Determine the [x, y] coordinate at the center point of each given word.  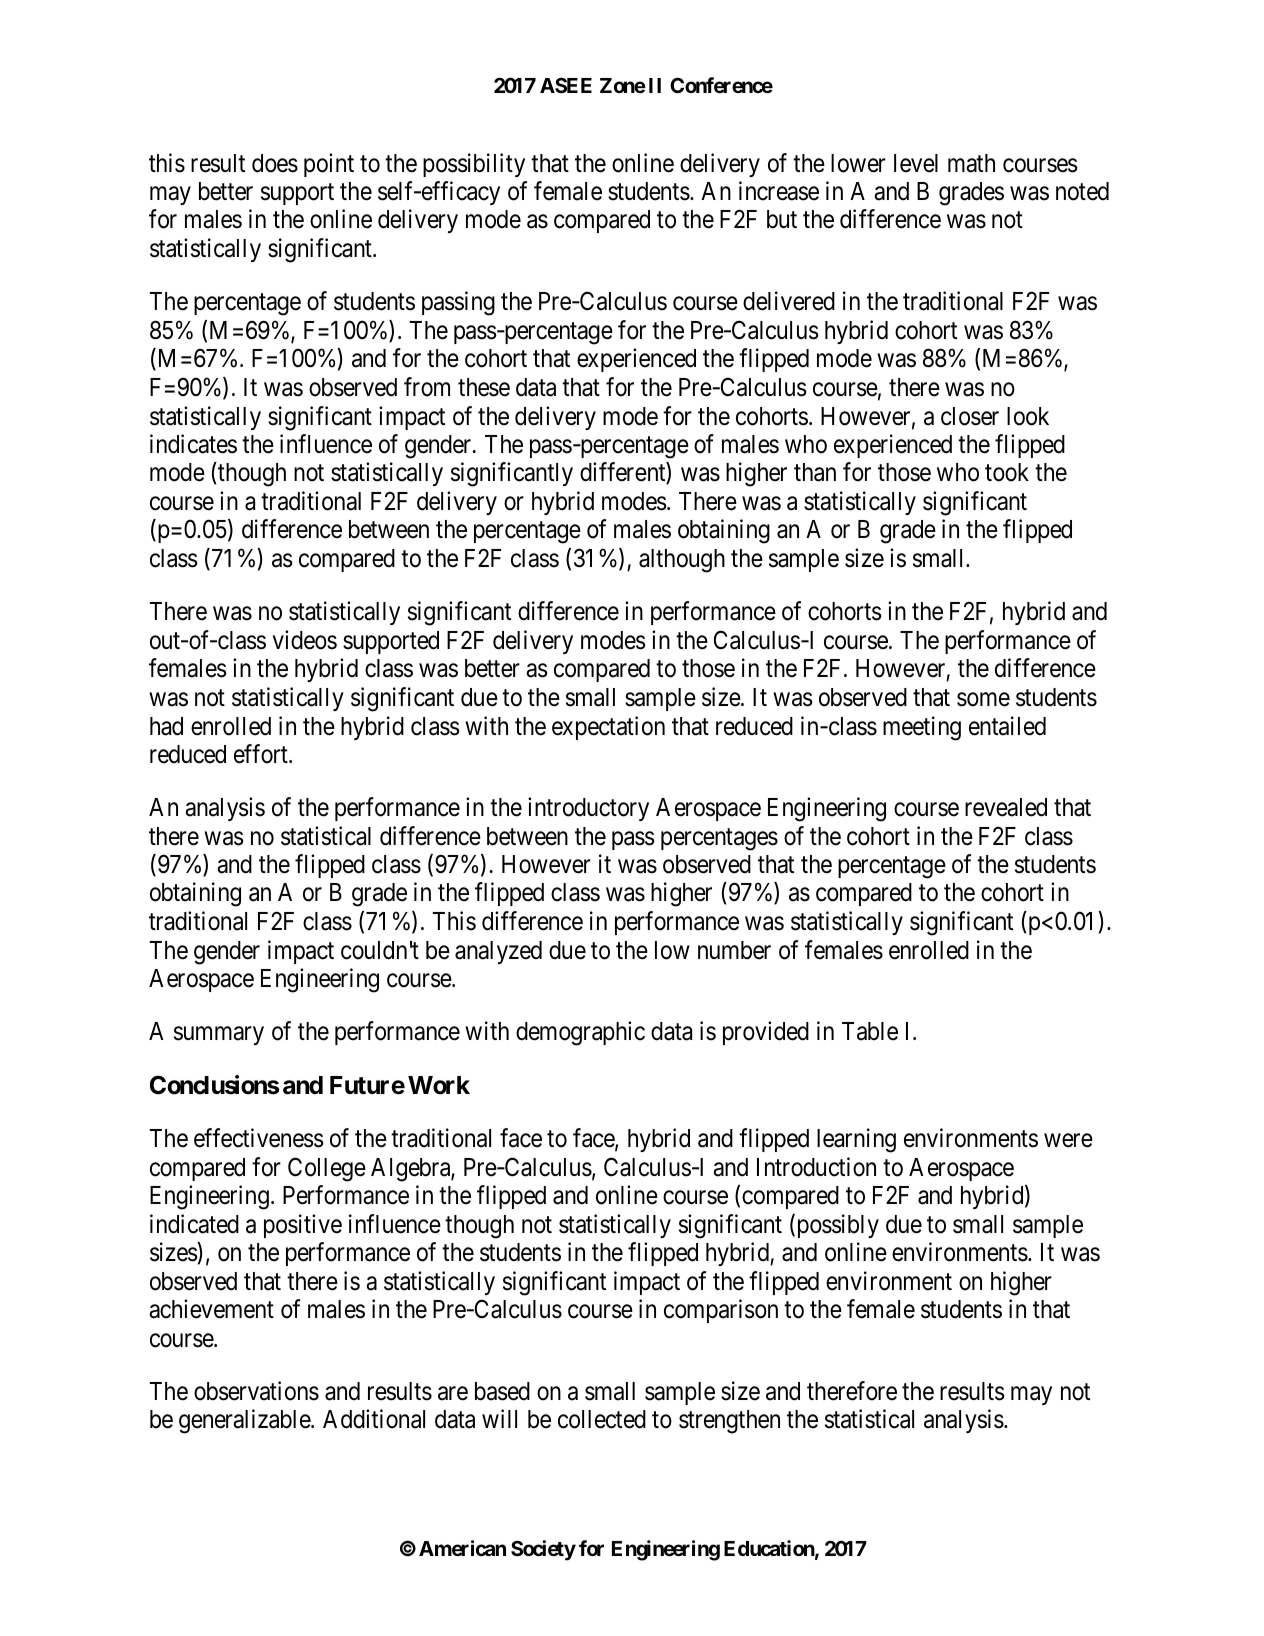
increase [779, 191]
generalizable [245, 1421]
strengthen [729, 1422]
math [971, 163]
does [275, 163]
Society [543, 1550]
